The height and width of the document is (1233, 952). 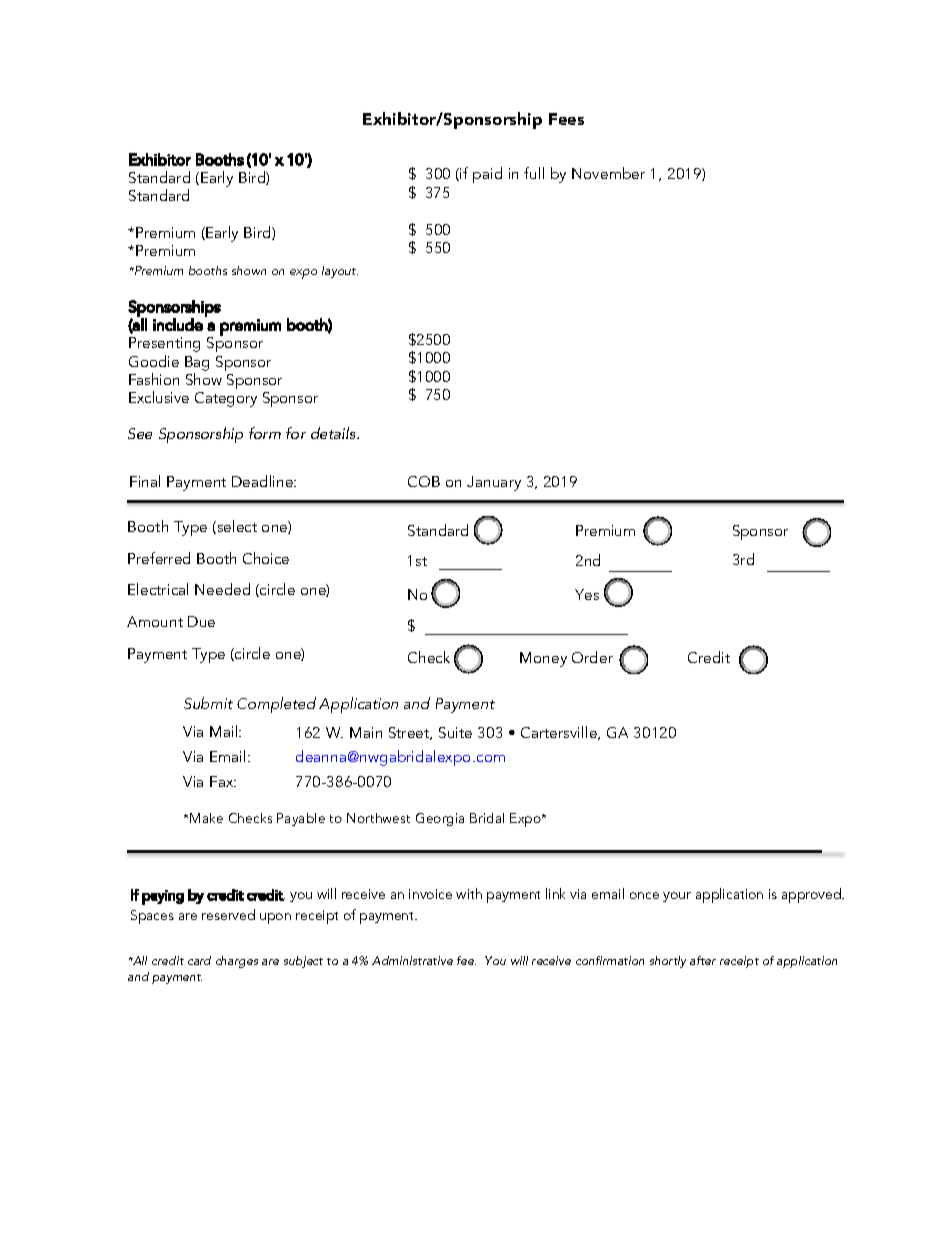 What do you see at coordinates (455, 732) in the document?
I see `Suite` at bounding box center [455, 732].
